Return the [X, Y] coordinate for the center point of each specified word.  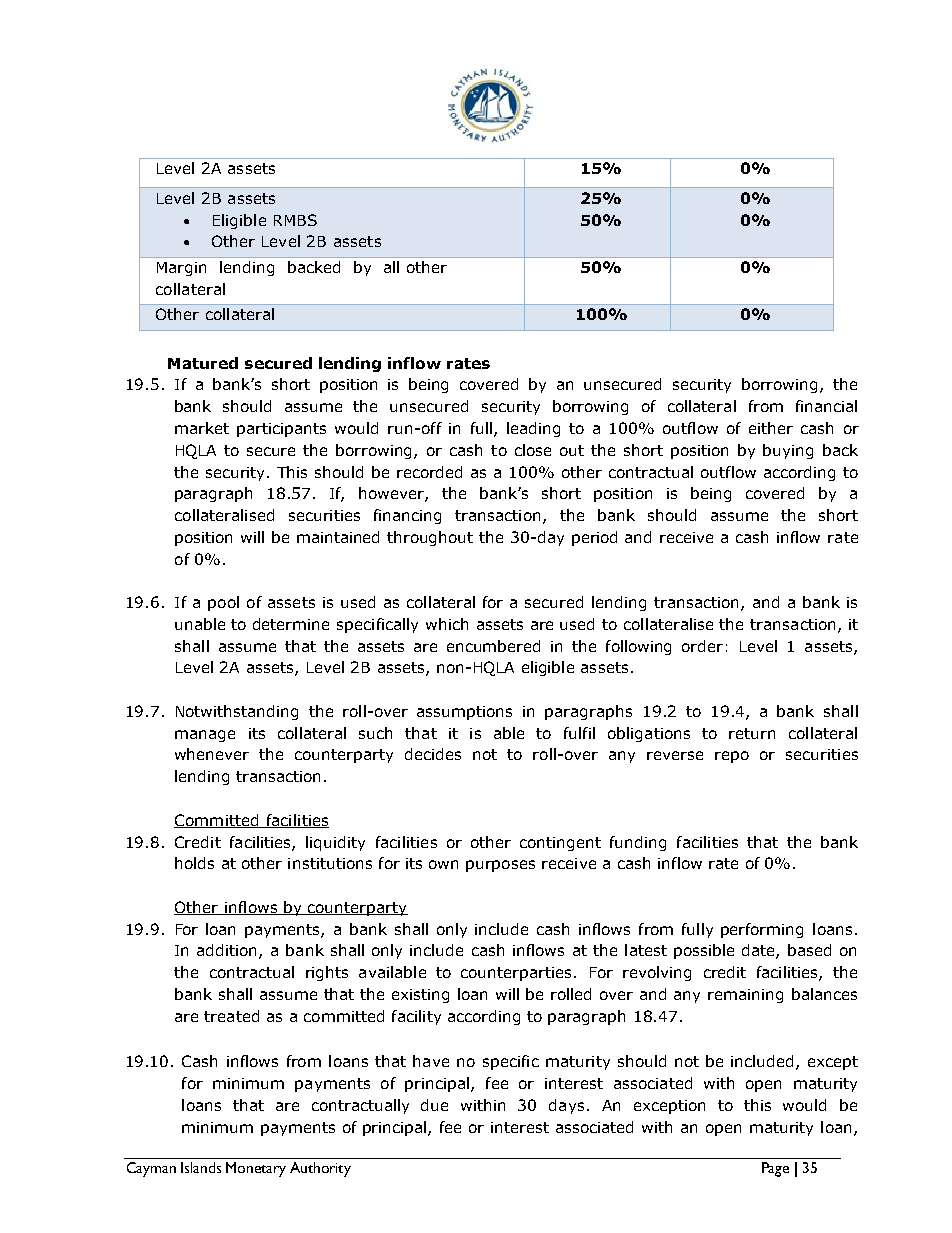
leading [533, 429]
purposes [500, 866]
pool [223, 603]
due [434, 1105]
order [702, 646]
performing [762, 930]
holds [194, 863]
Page [775, 1169]
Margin [181, 269]
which [447, 624]
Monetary [256, 1169]
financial [826, 406]
